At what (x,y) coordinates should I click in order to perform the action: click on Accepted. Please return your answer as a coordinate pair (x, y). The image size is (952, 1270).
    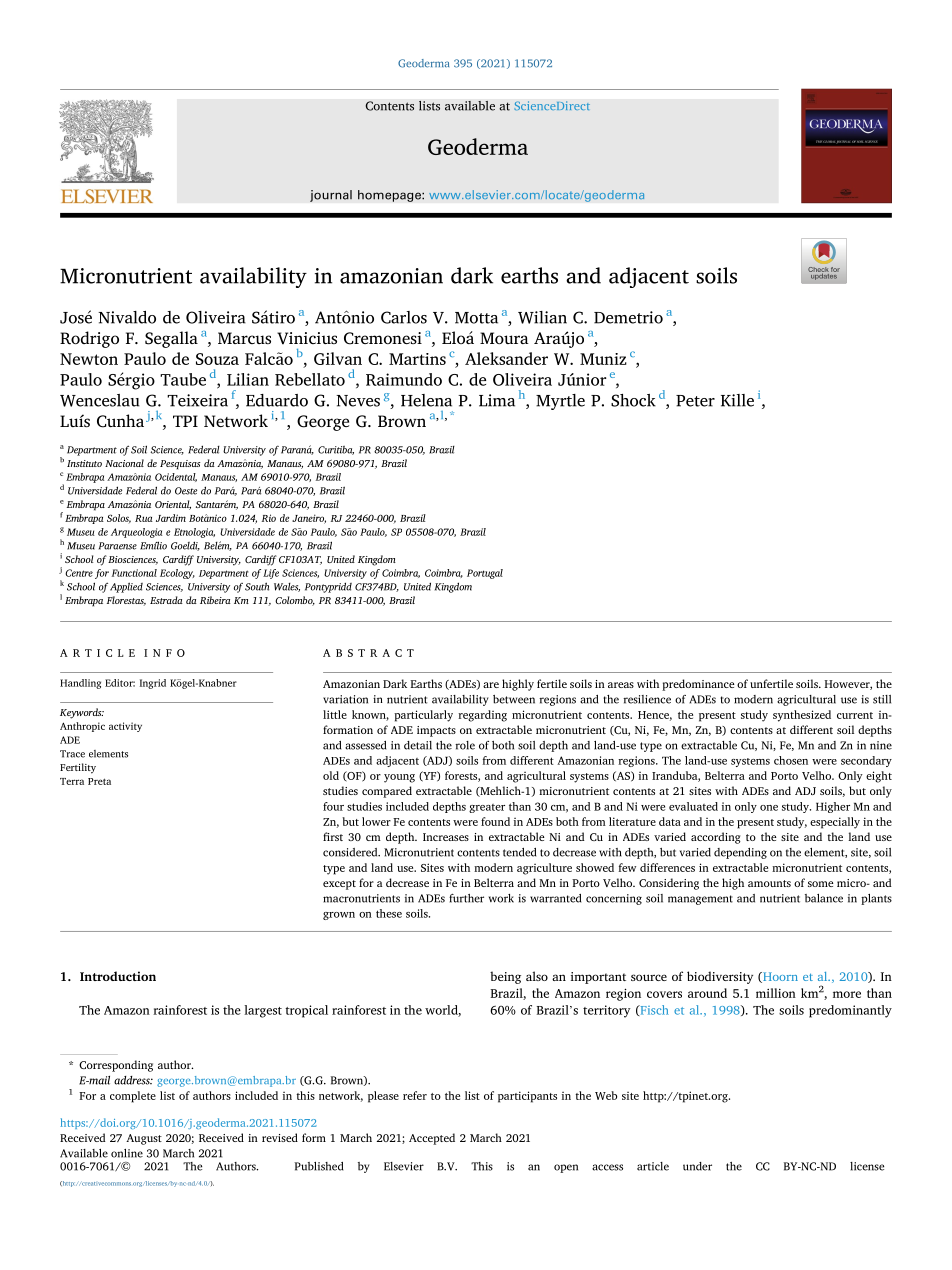
    Looking at the image, I should click on (432, 1139).
